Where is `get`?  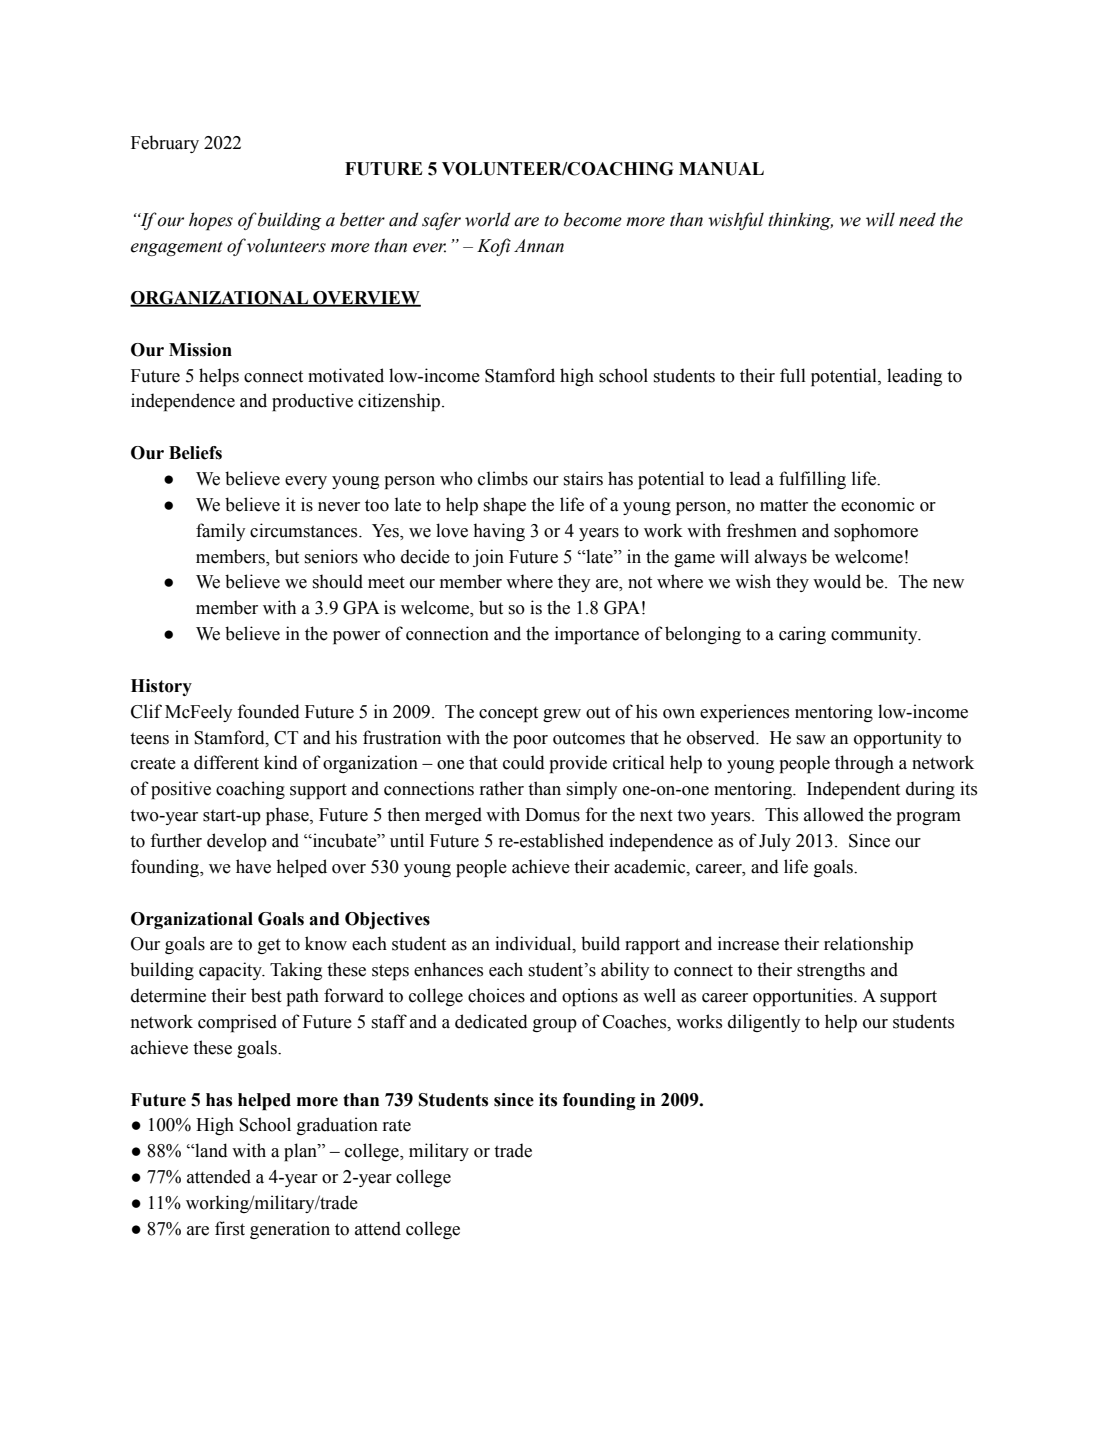
get is located at coordinates (269, 946).
